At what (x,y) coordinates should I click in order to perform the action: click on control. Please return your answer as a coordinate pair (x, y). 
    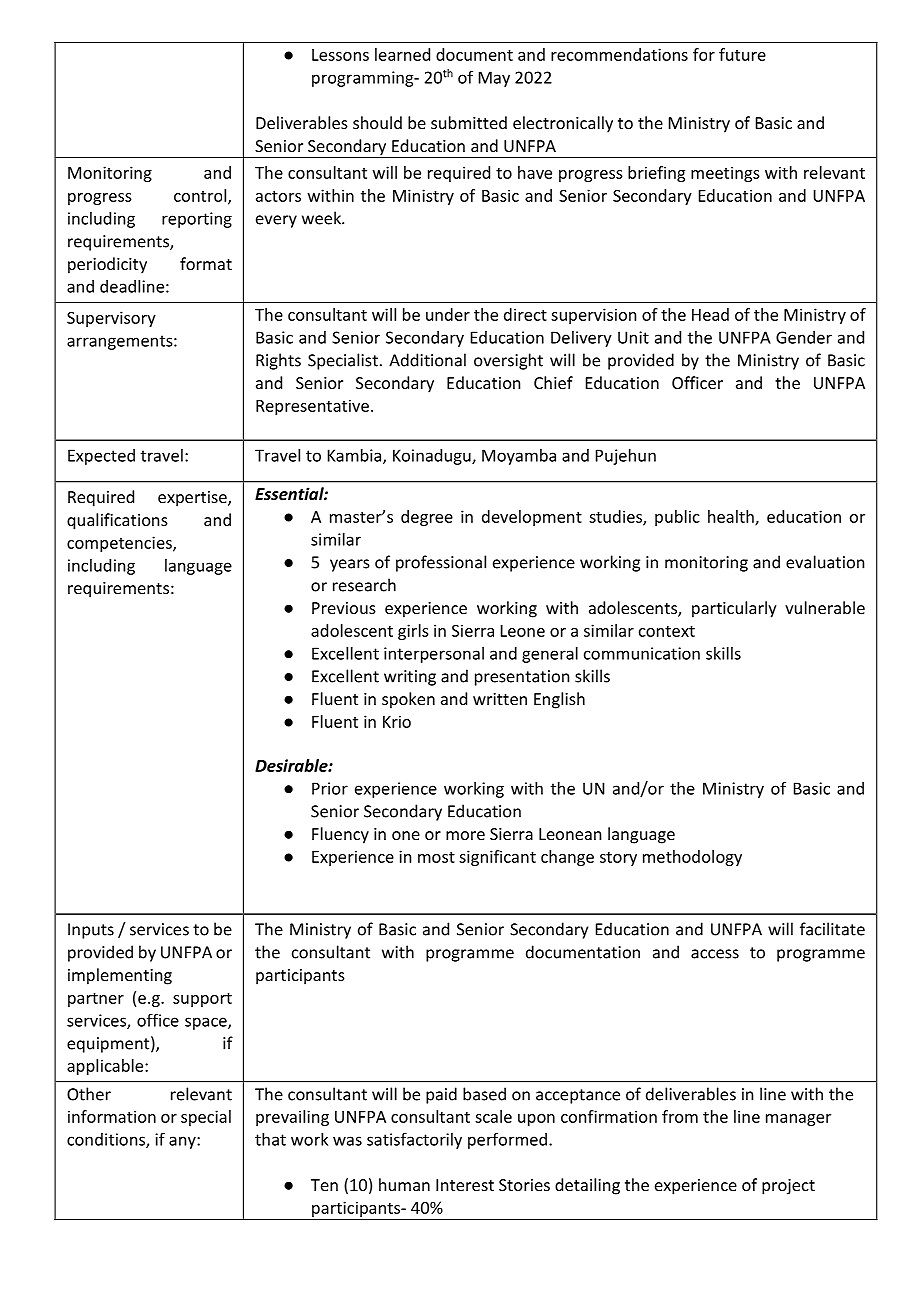
    Looking at the image, I should click on (201, 196).
